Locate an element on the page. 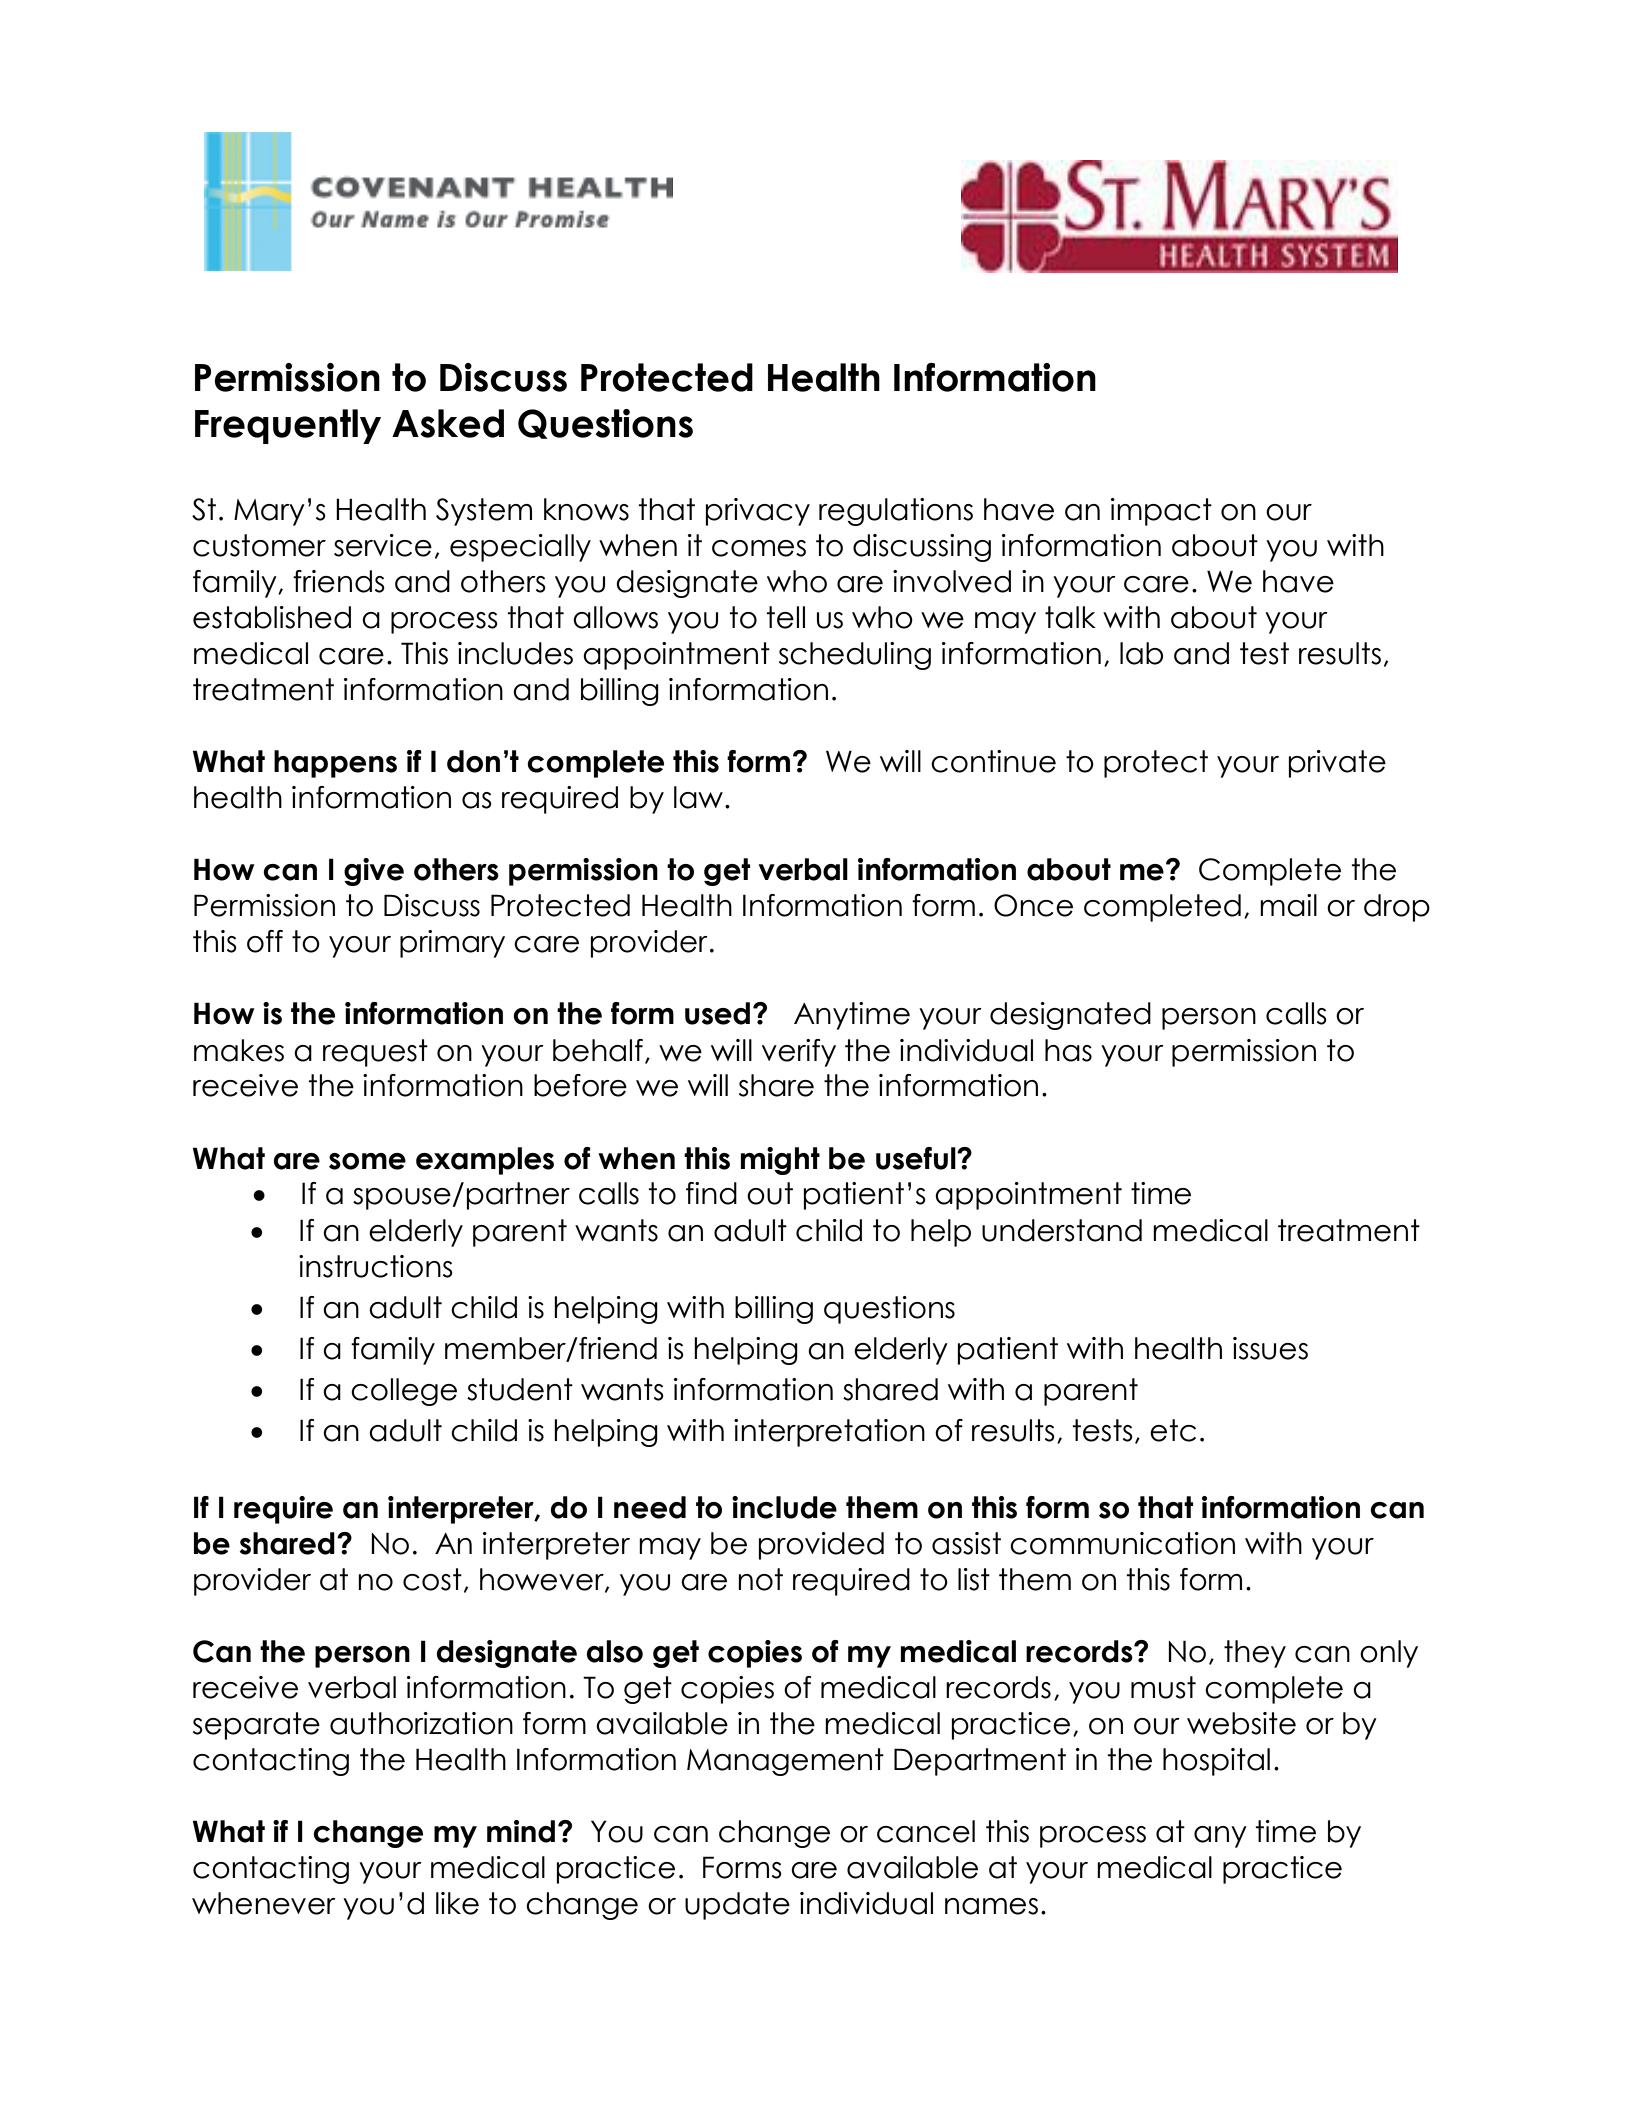  like is located at coordinates (457, 1903).
